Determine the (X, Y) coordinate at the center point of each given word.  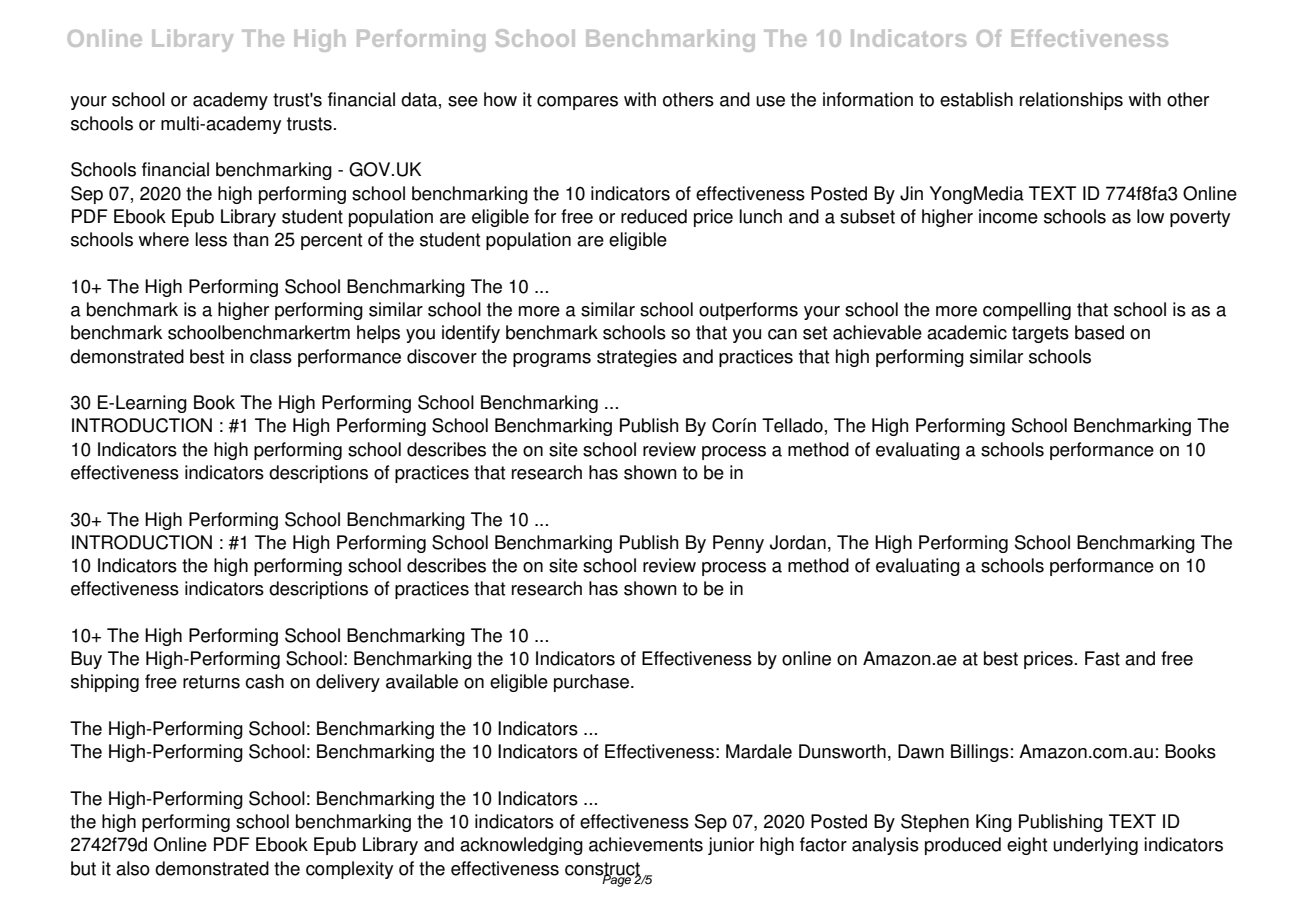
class (271, 356)
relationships (1071, 101)
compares (577, 103)
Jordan (798, 542)
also (133, 868)
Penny (738, 544)
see (463, 101)
